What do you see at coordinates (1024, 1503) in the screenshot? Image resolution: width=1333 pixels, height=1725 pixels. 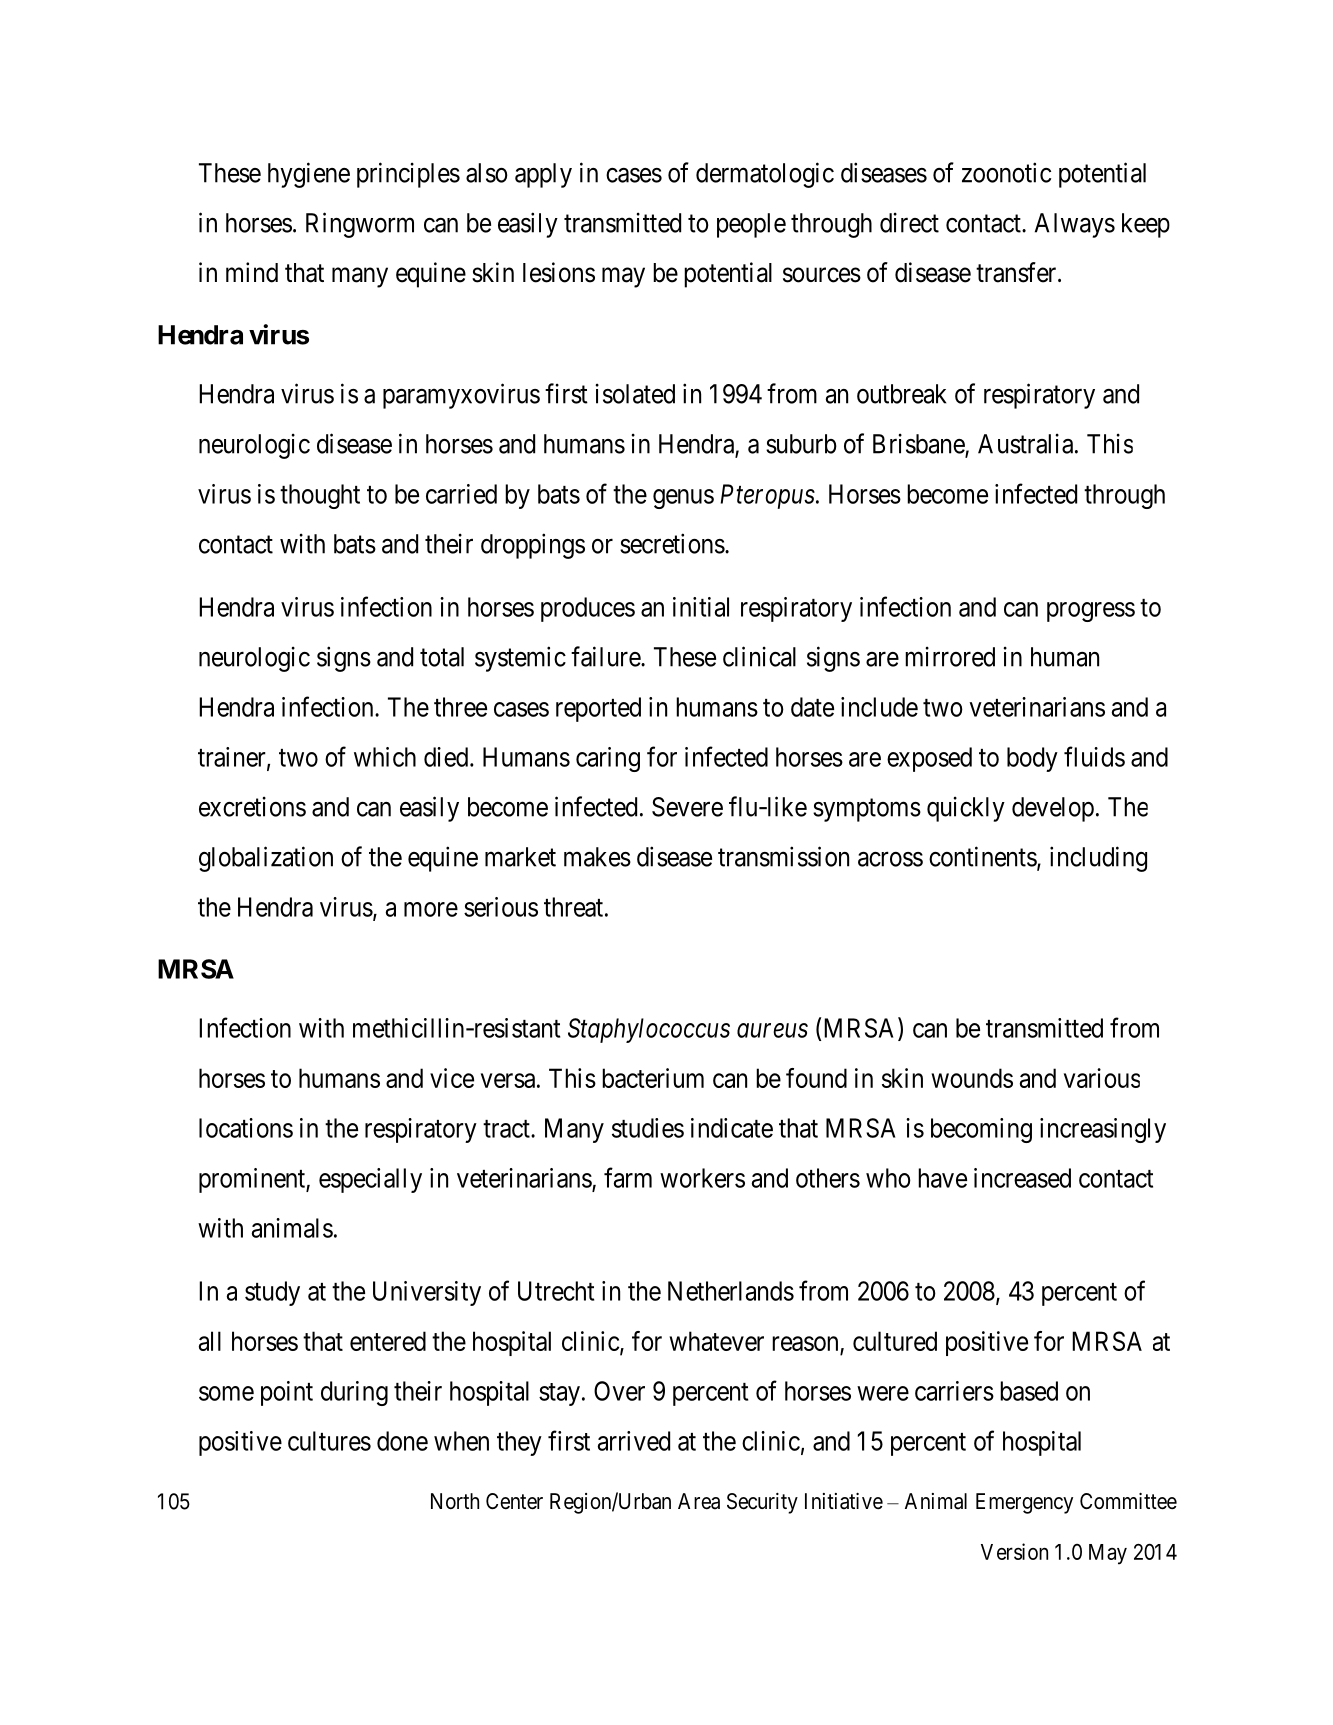 I see `Emergency` at bounding box center [1024, 1503].
